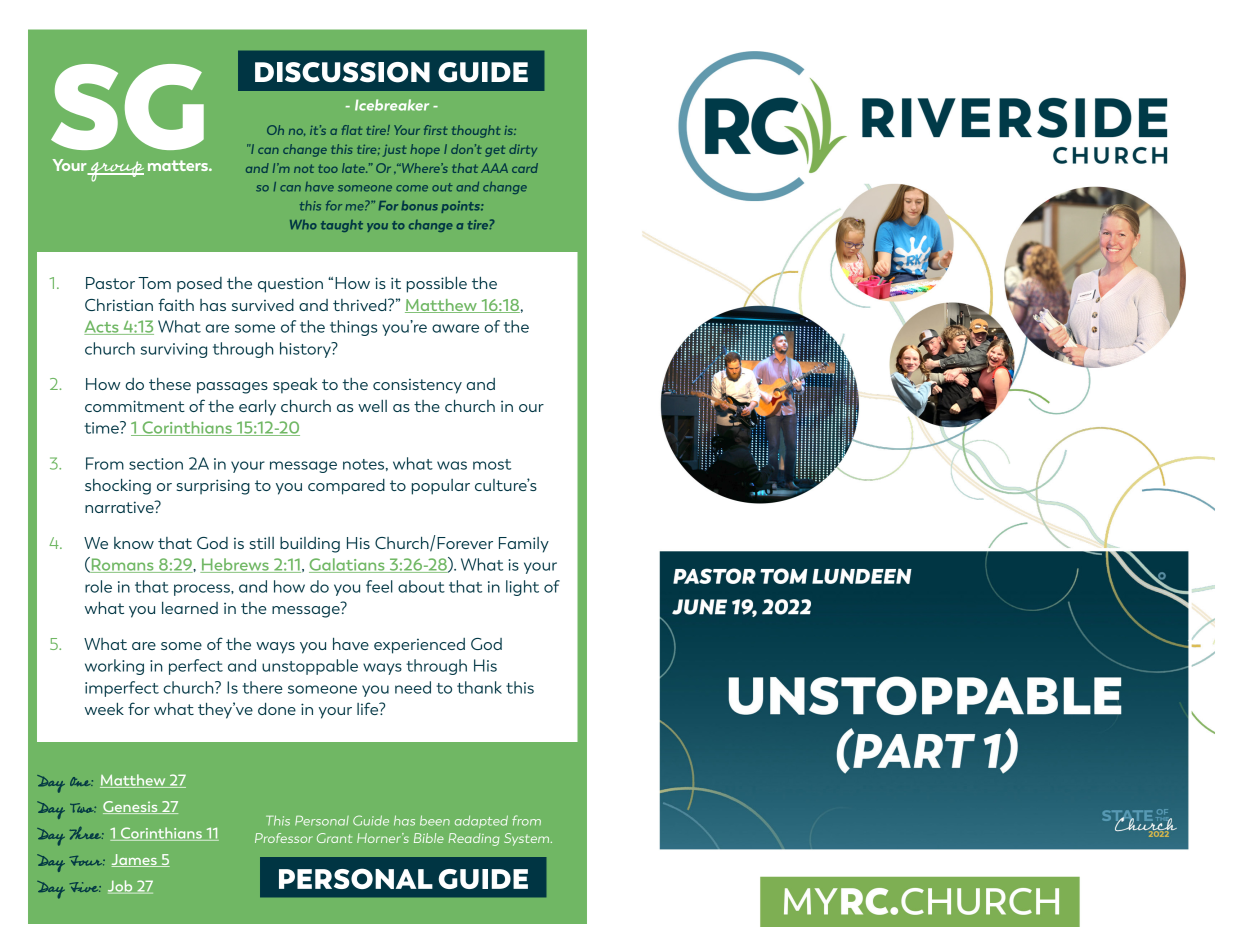 This document has width=1233, height=952. Describe the element at coordinates (476, 131) in the document. I see `thought` at that location.
